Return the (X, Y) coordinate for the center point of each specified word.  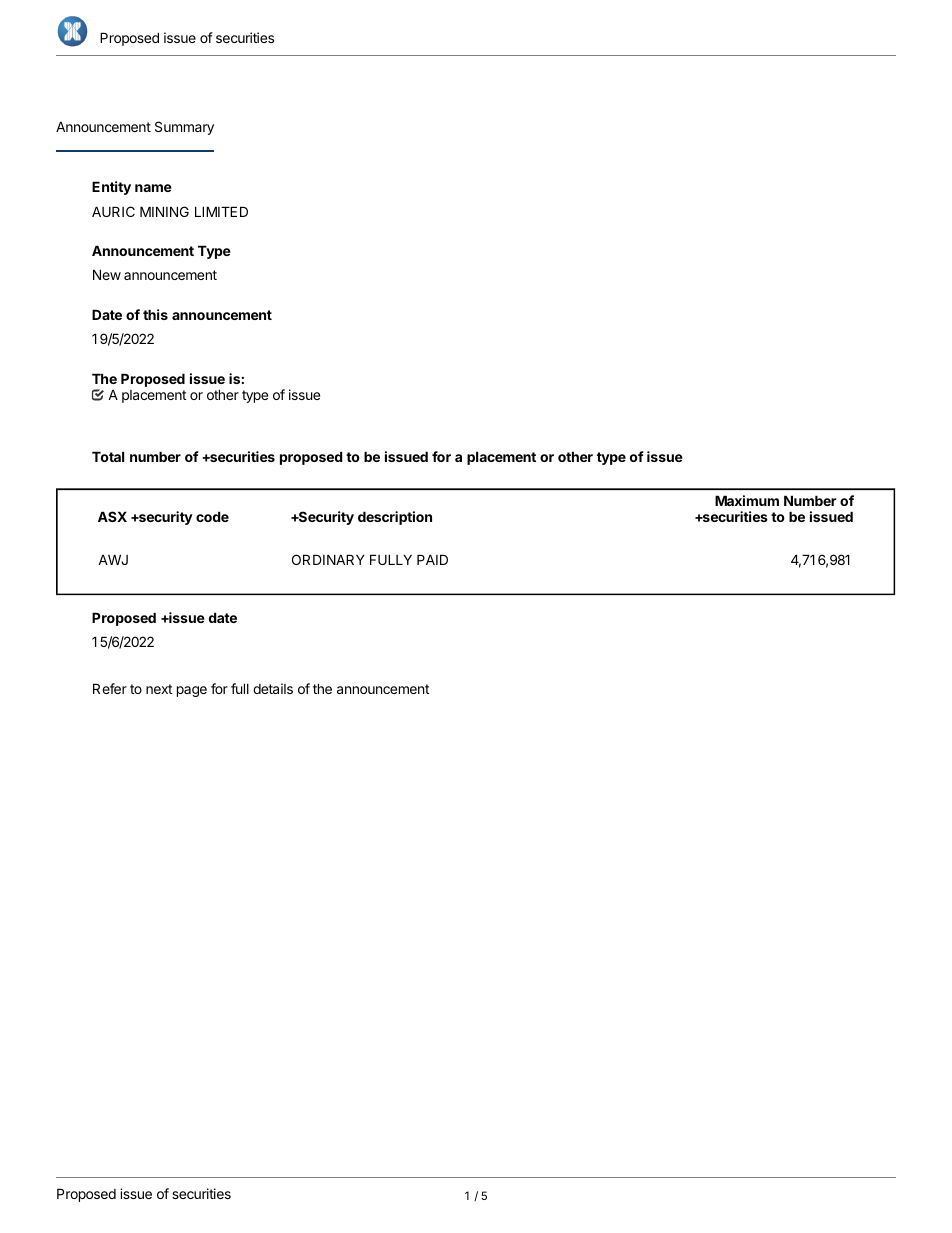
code (212, 516)
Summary (184, 128)
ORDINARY (328, 559)
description (395, 518)
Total (108, 456)
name (153, 188)
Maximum (747, 500)
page (192, 691)
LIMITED (221, 211)
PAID (432, 559)
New (107, 274)
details (273, 688)
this (155, 314)
